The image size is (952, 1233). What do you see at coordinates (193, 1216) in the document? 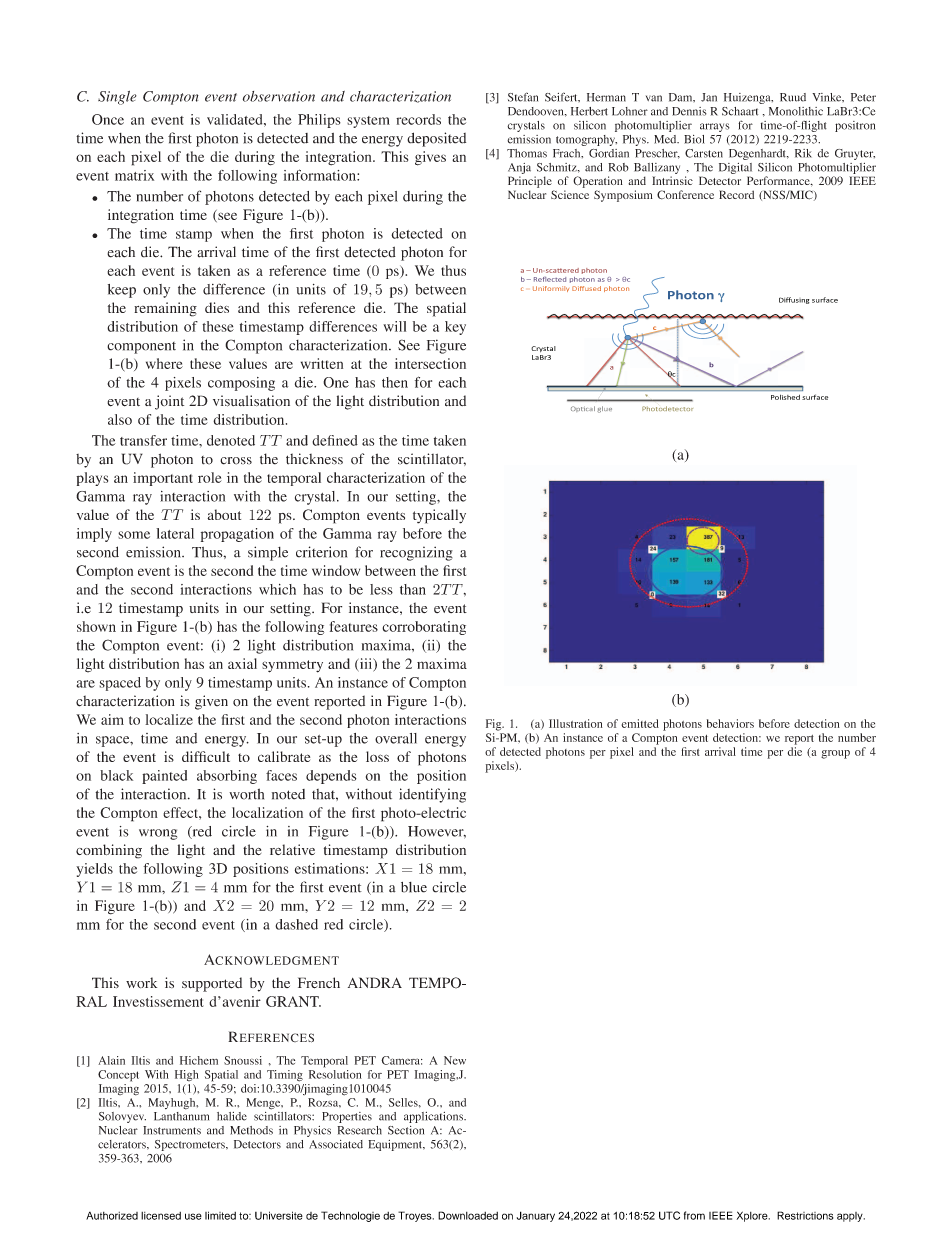
I see `use` at bounding box center [193, 1216].
